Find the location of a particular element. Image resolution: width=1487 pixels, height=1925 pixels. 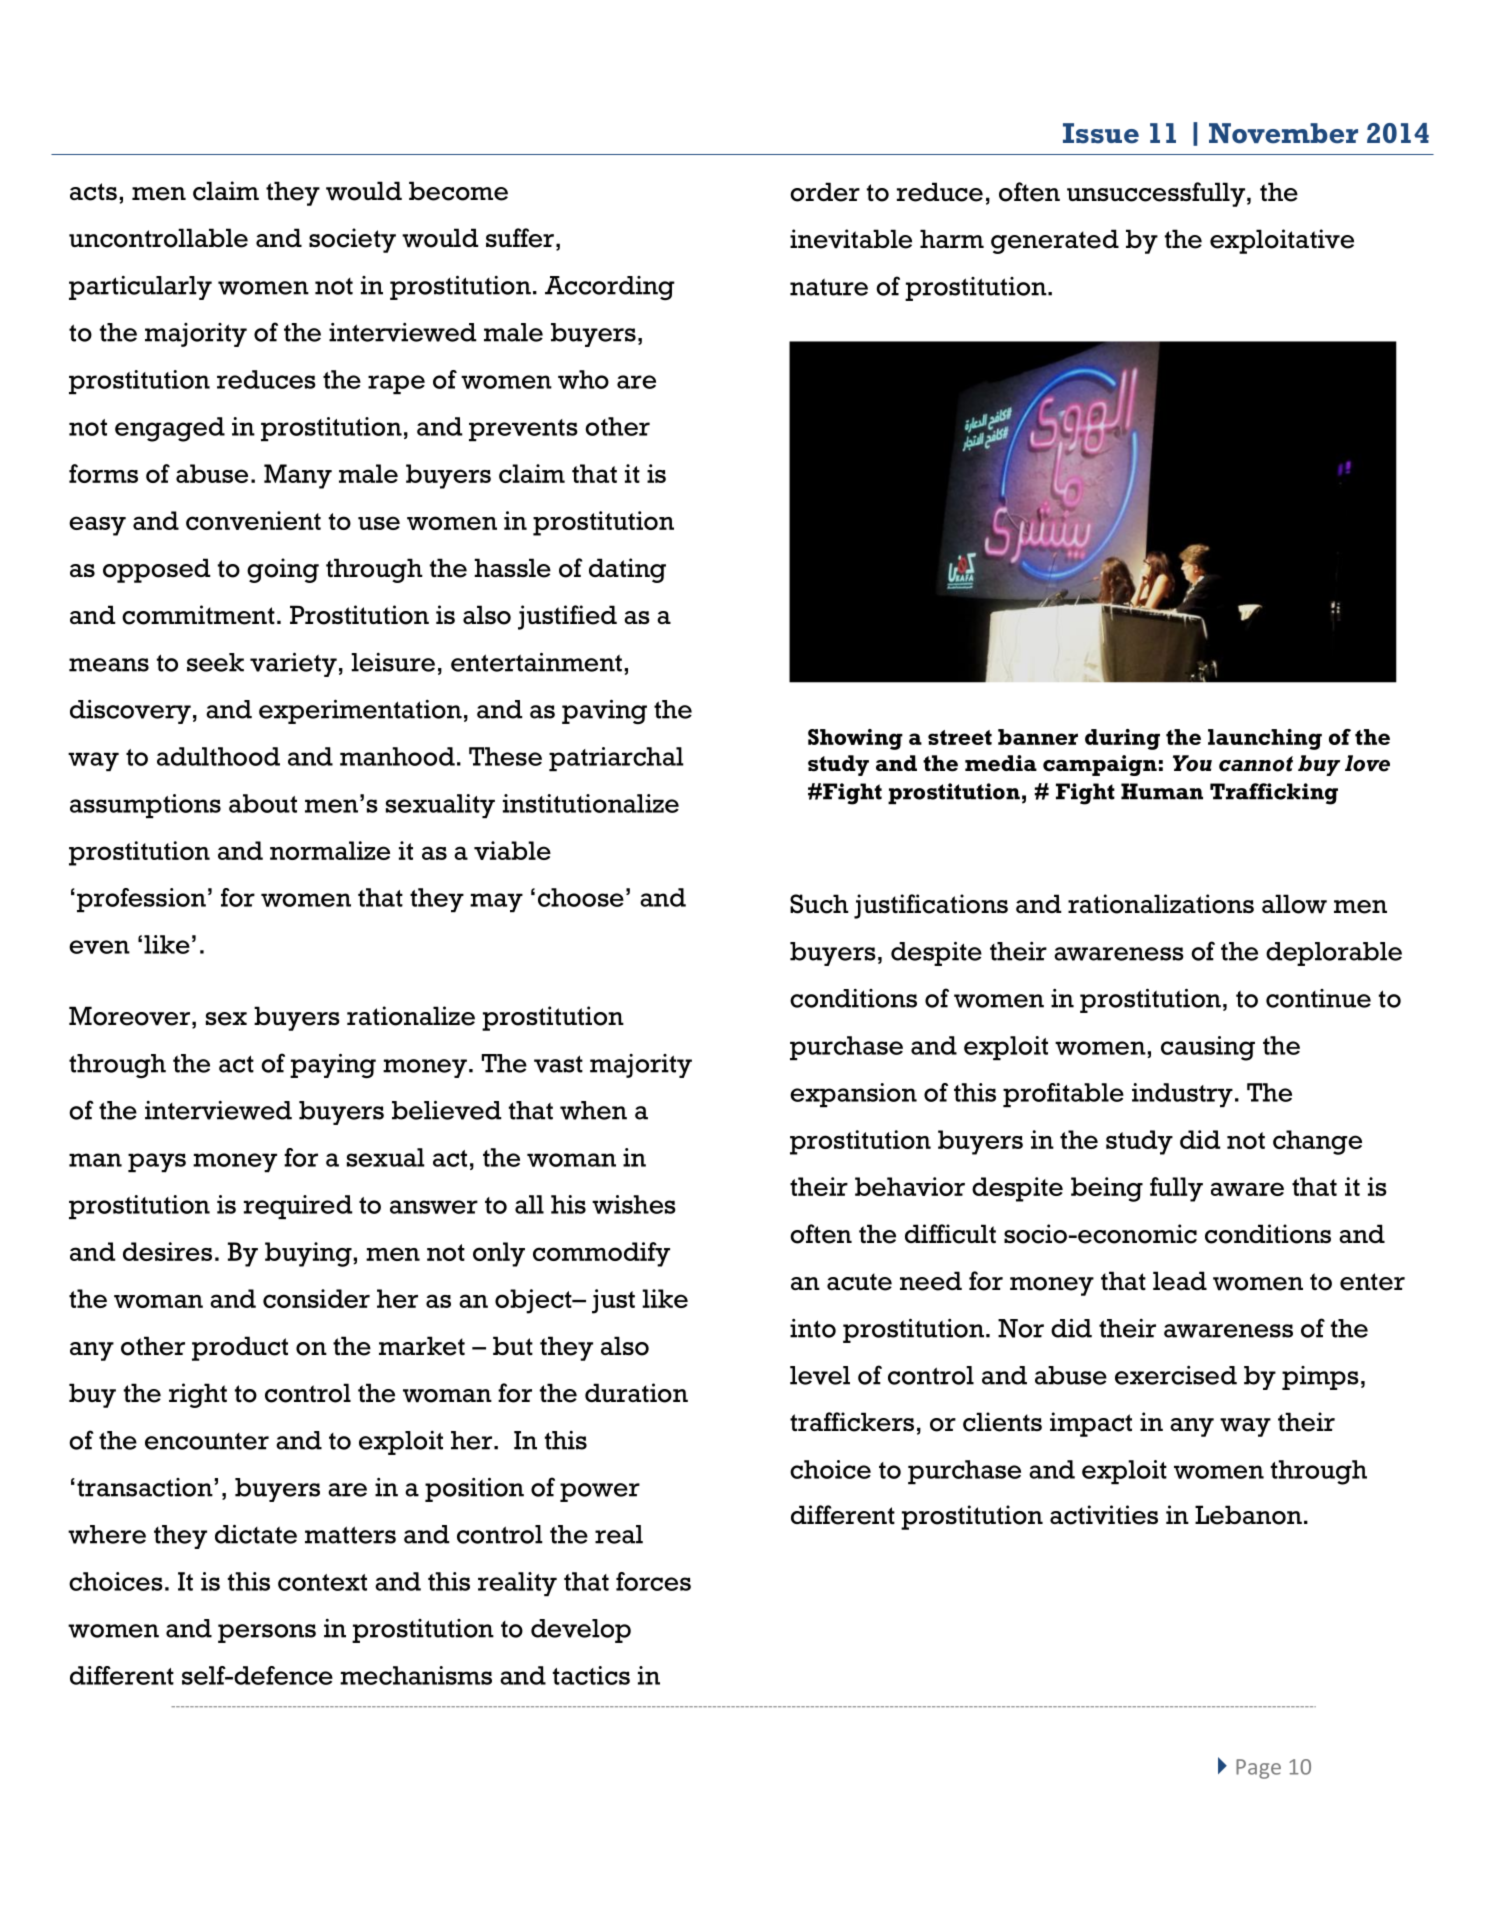

November is located at coordinates (1283, 133).
